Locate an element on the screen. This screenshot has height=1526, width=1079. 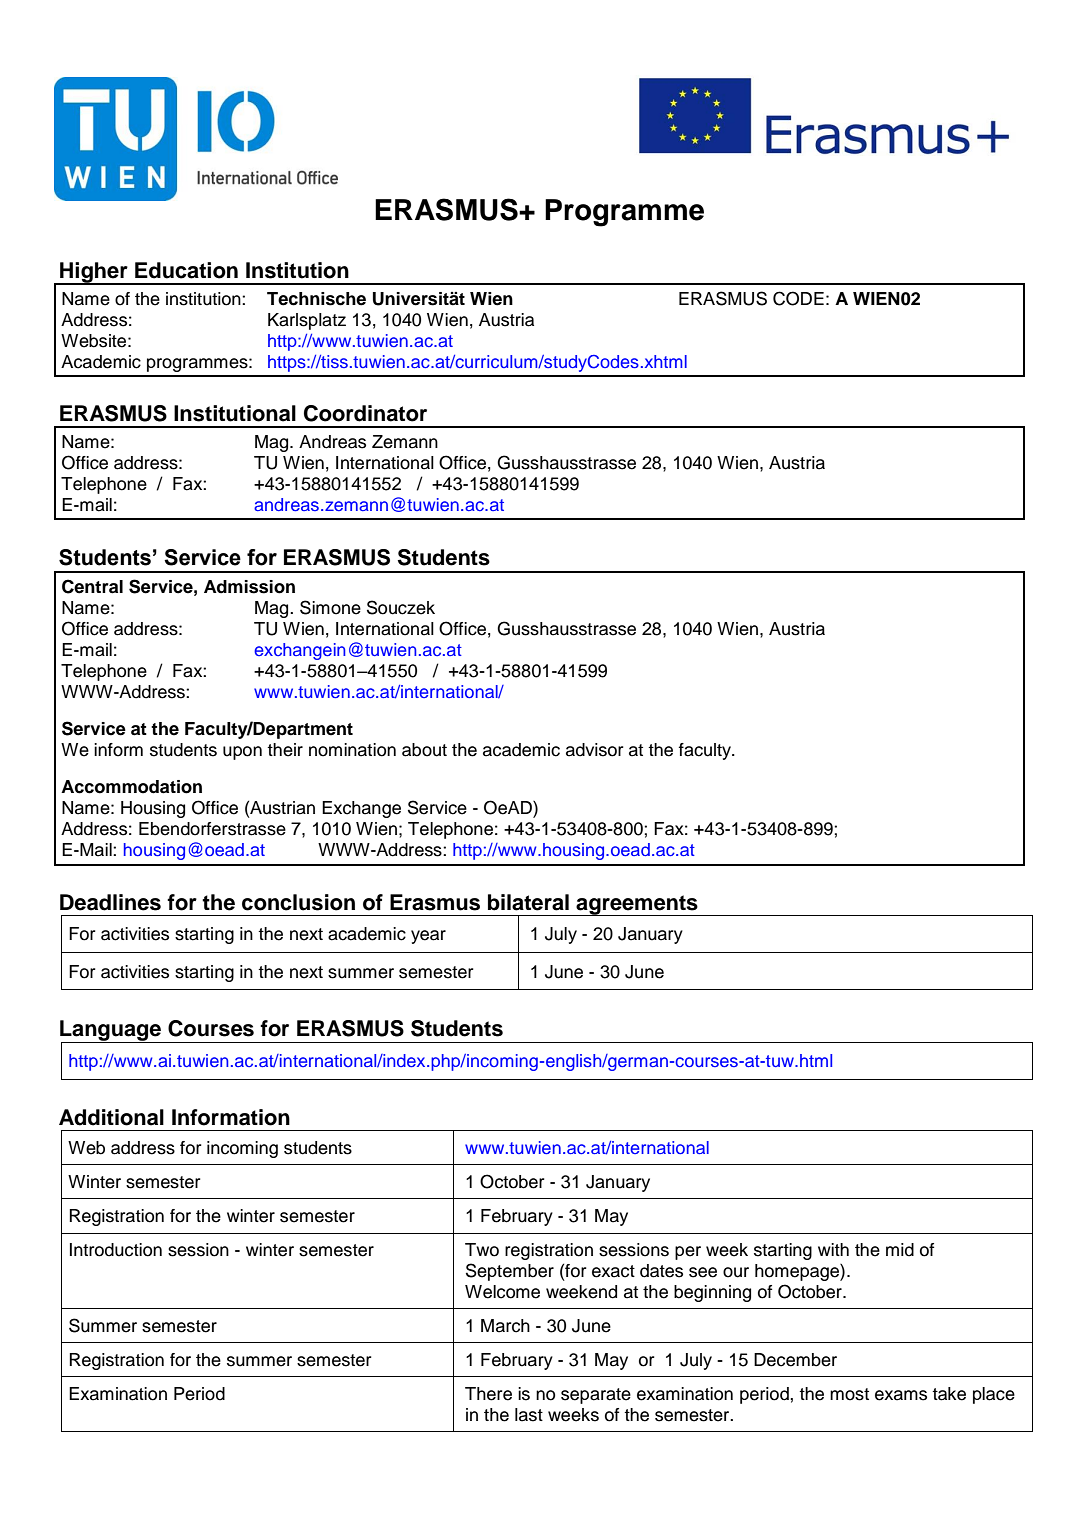
Accommodation is located at coordinates (131, 787).
